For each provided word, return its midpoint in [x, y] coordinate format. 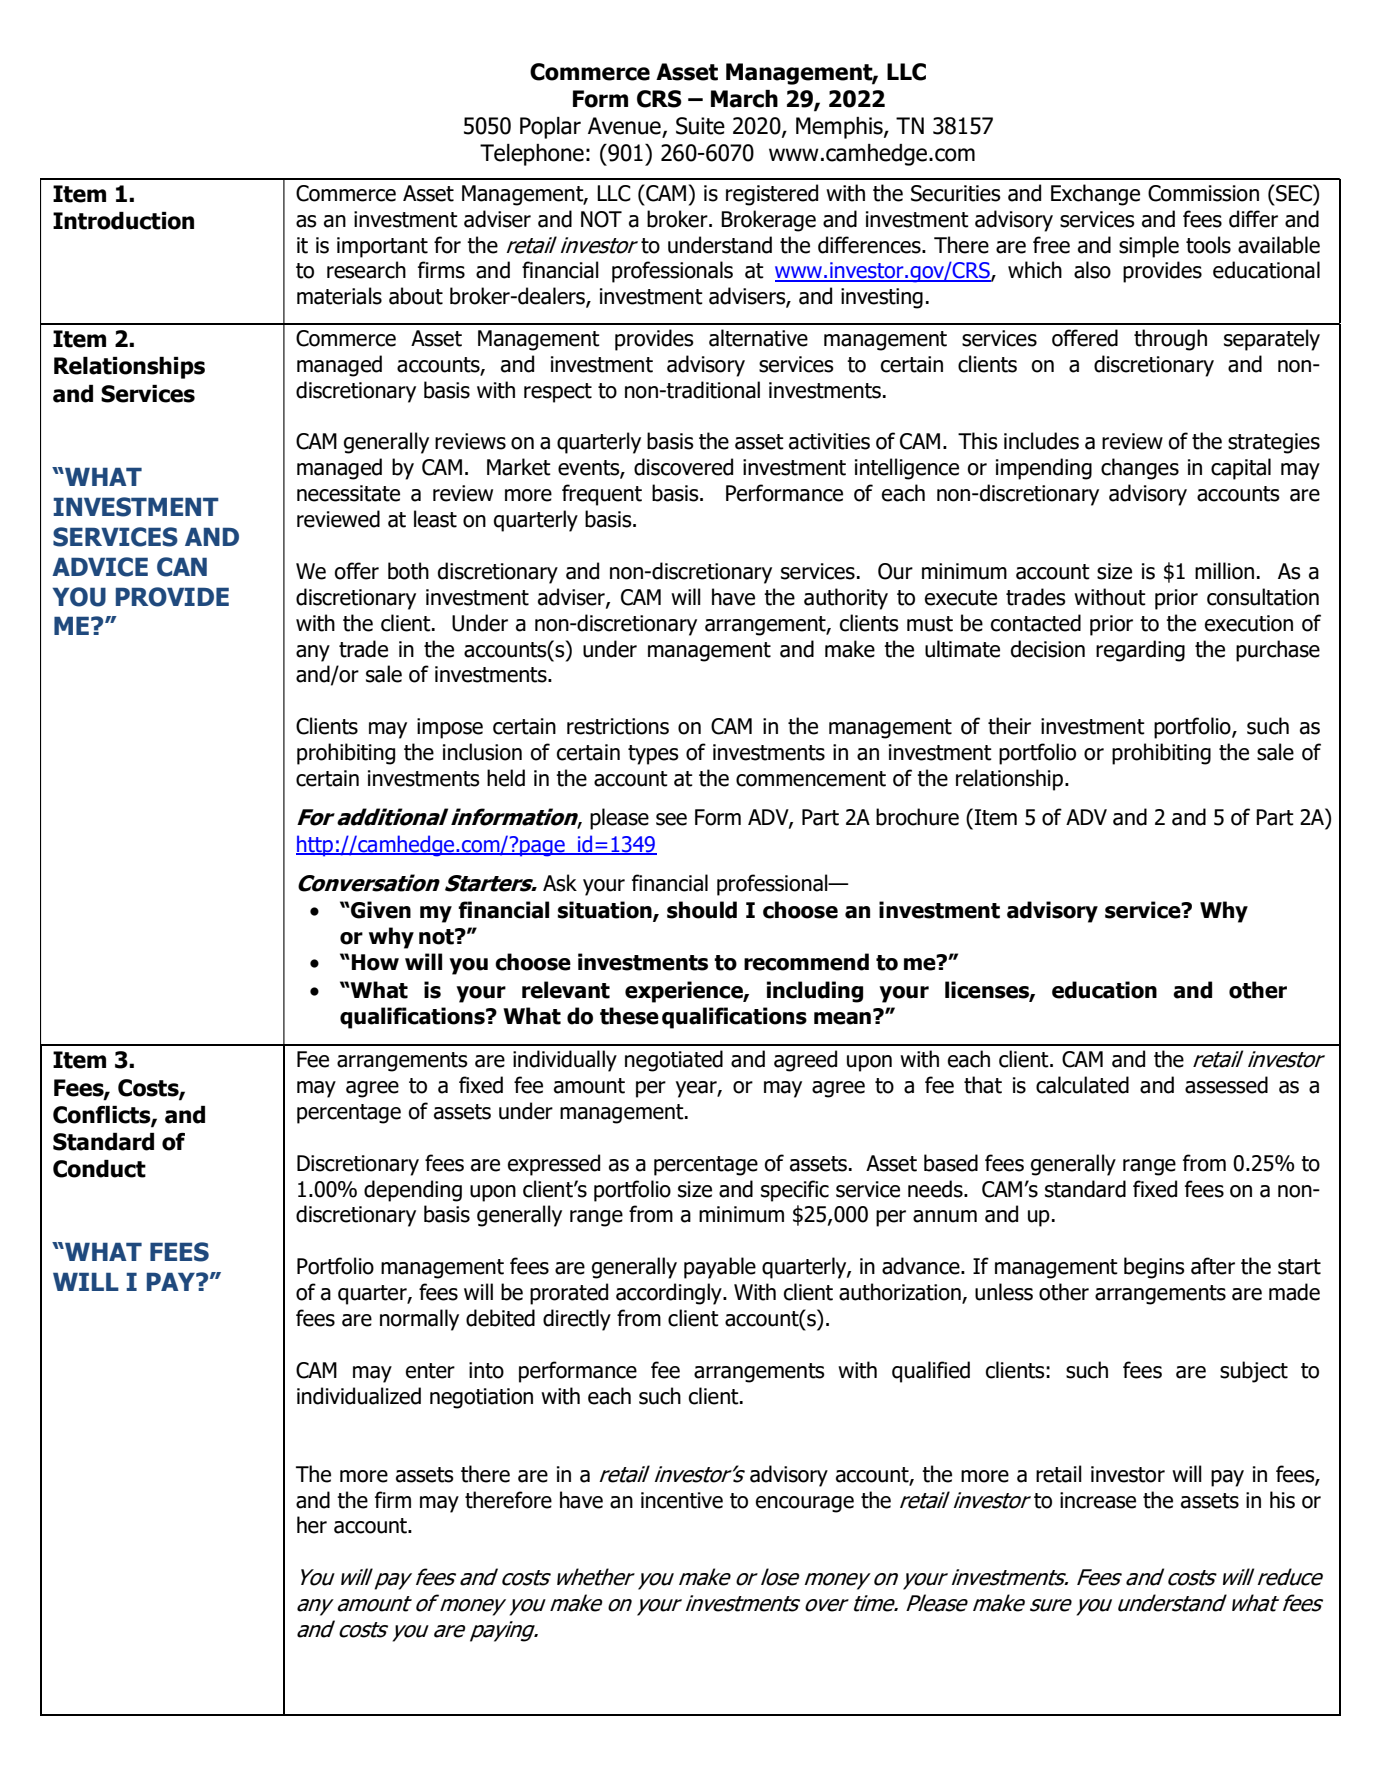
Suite [700, 126]
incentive [682, 1500]
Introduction [123, 221]
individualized [359, 1396]
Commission [1203, 193]
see [671, 819]
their [1009, 726]
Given [380, 910]
